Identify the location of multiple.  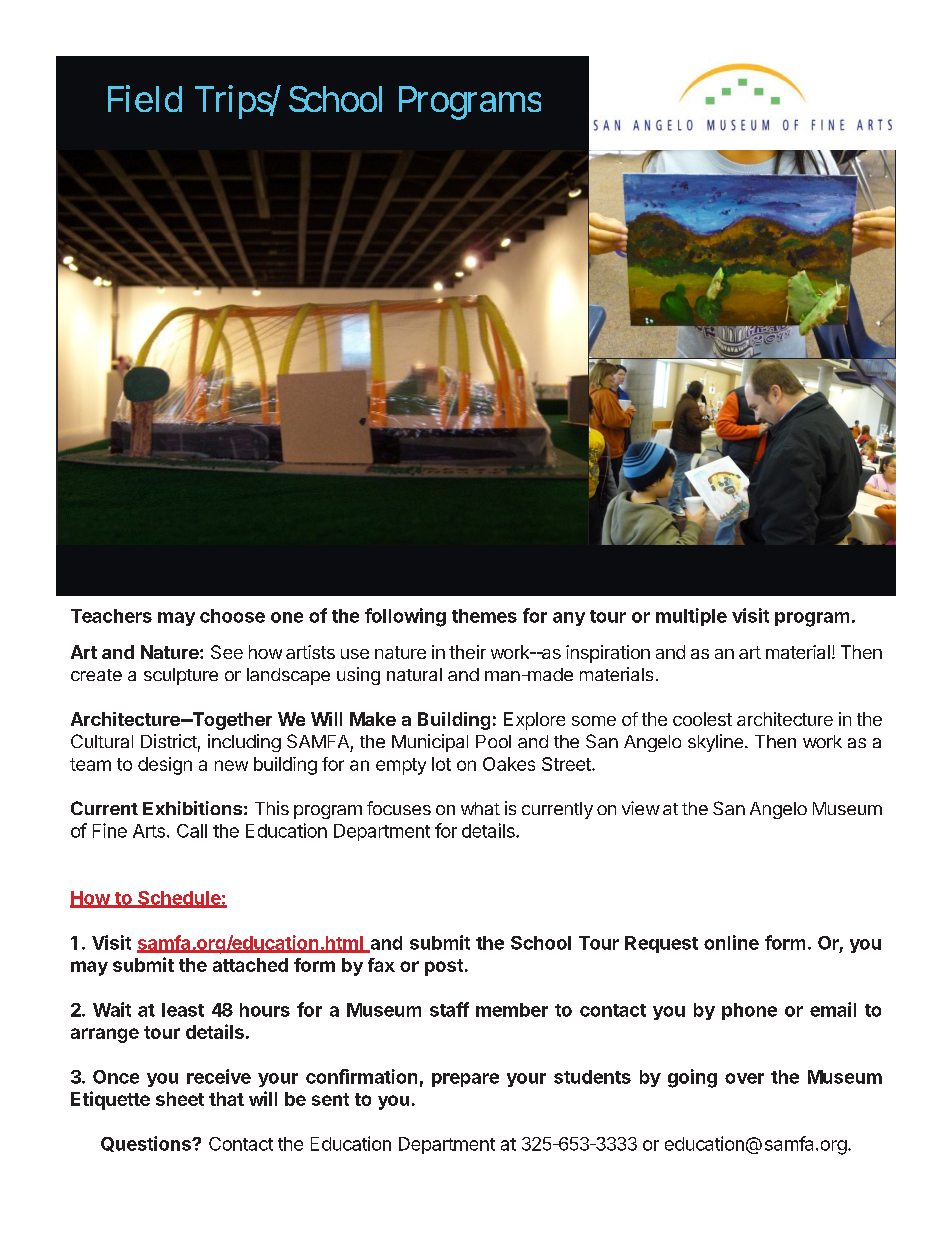
(691, 617).
